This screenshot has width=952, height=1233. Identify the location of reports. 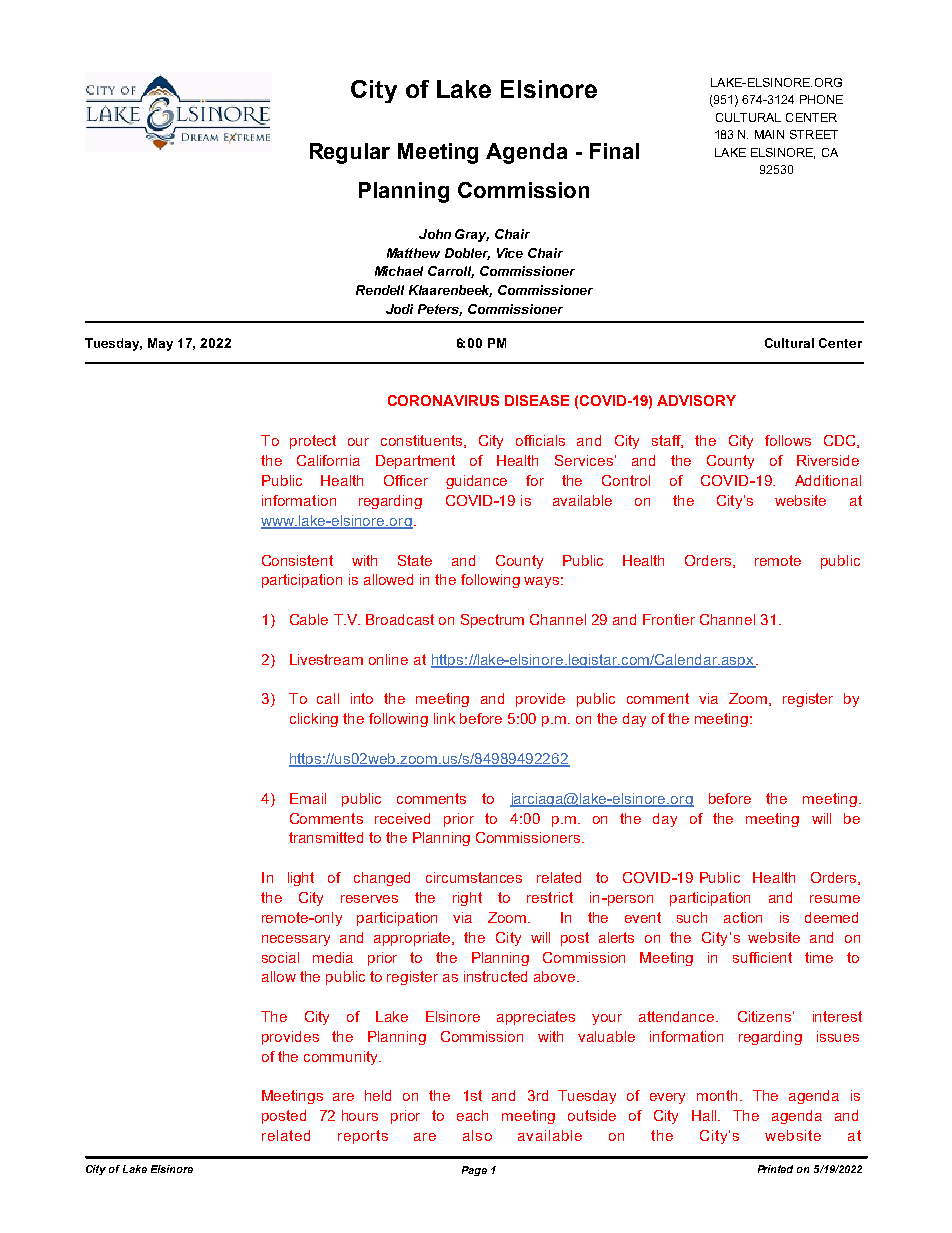
(363, 1137).
